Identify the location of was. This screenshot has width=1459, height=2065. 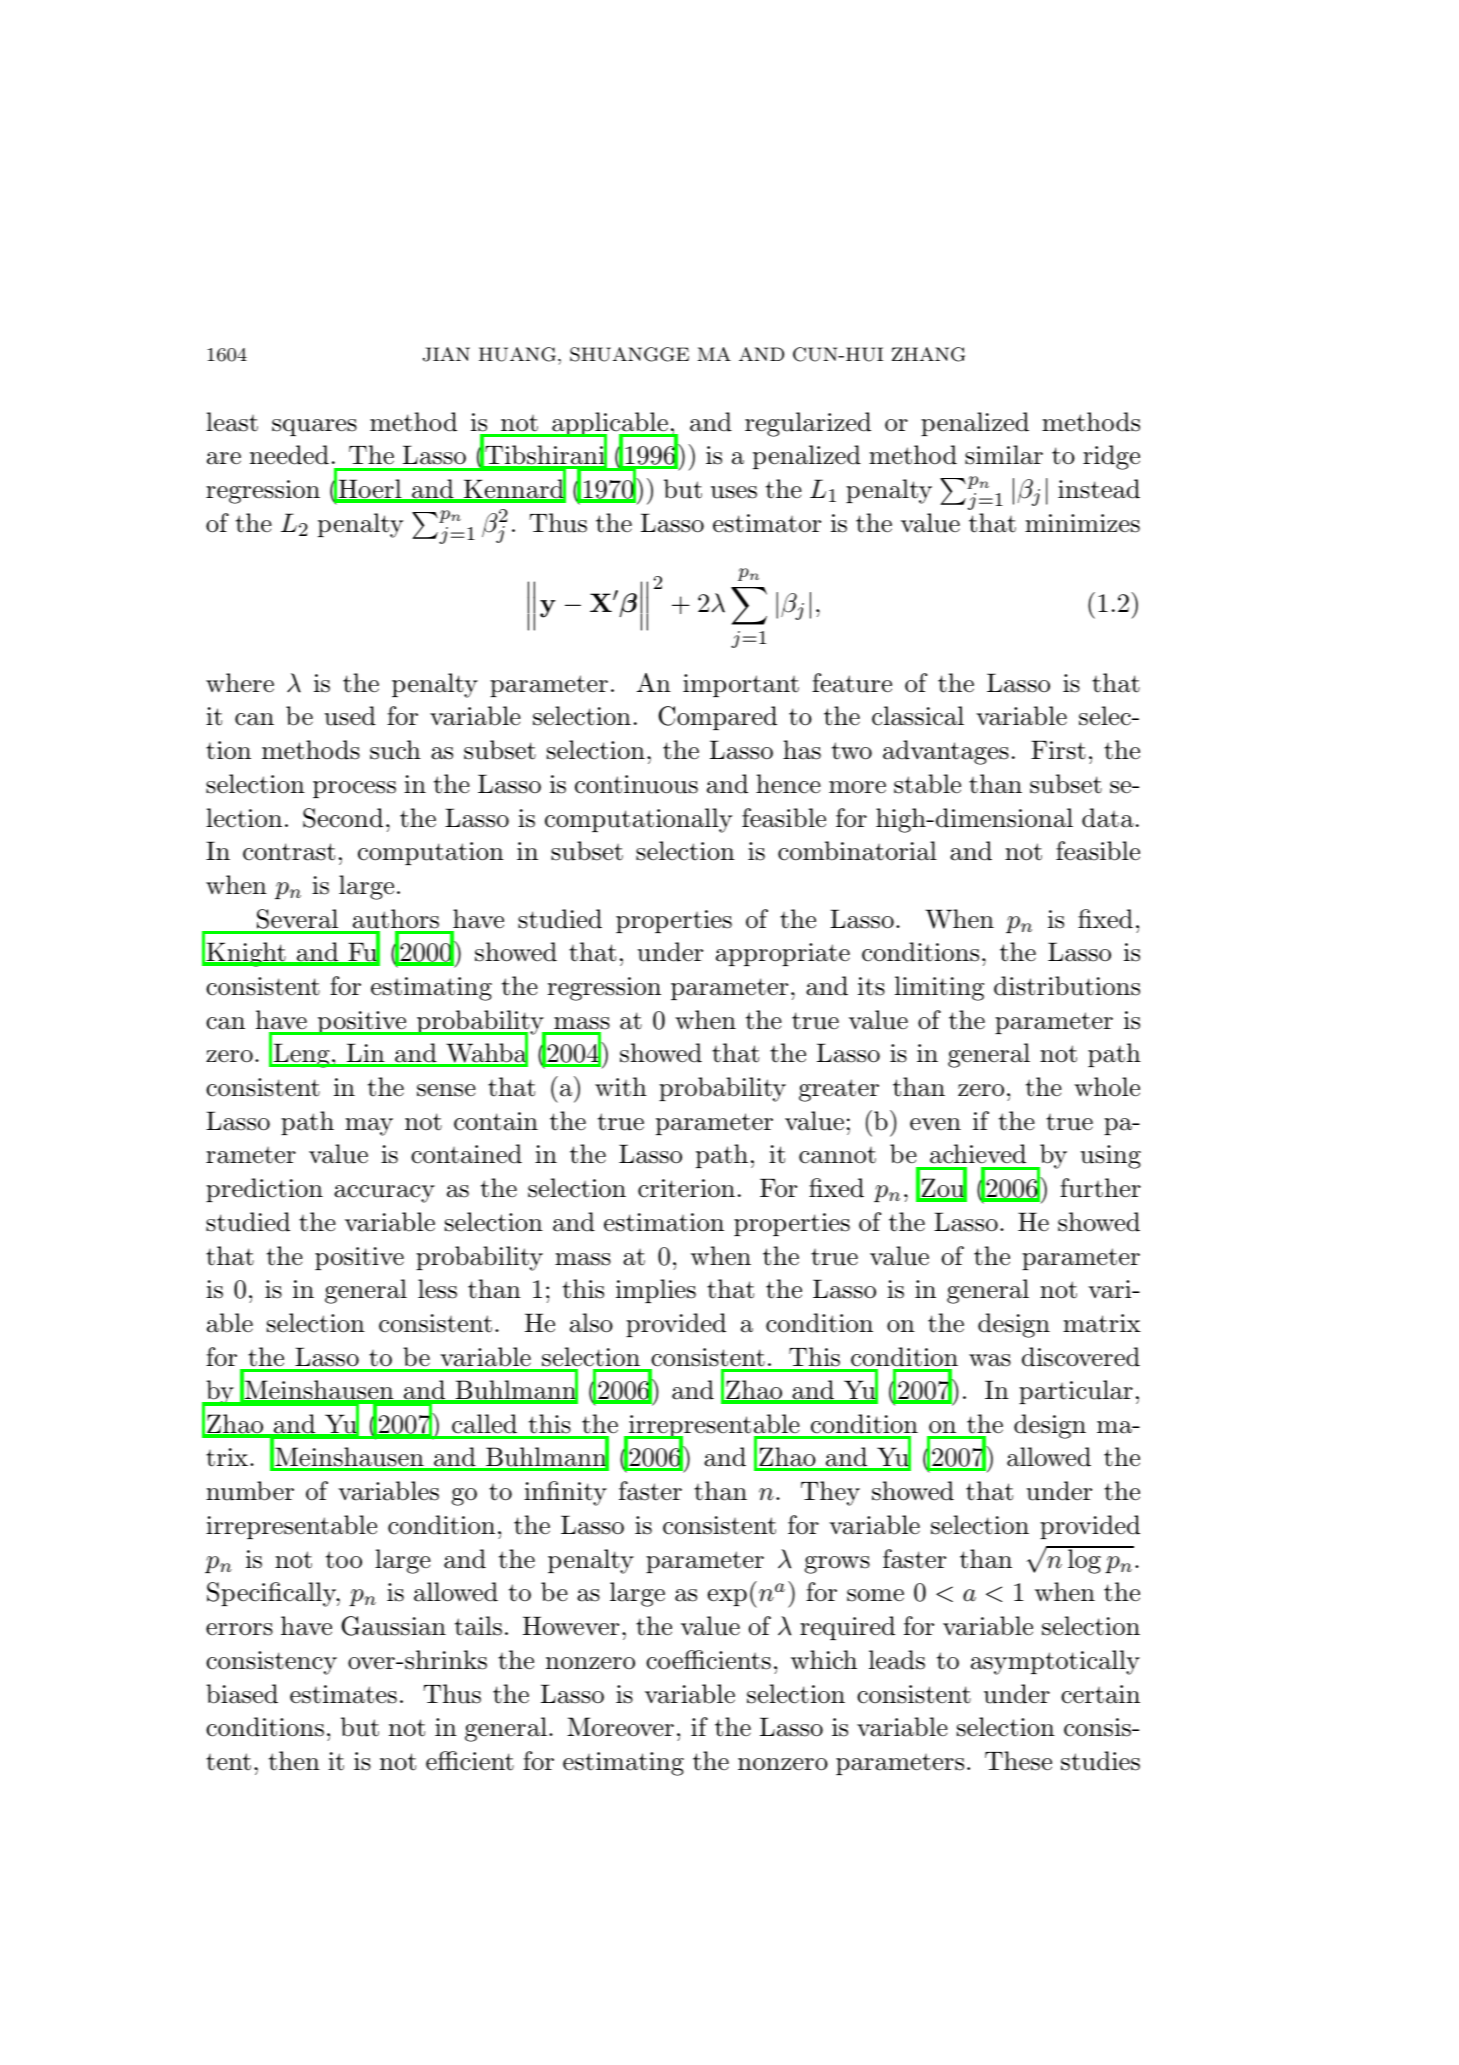
(990, 1360).
